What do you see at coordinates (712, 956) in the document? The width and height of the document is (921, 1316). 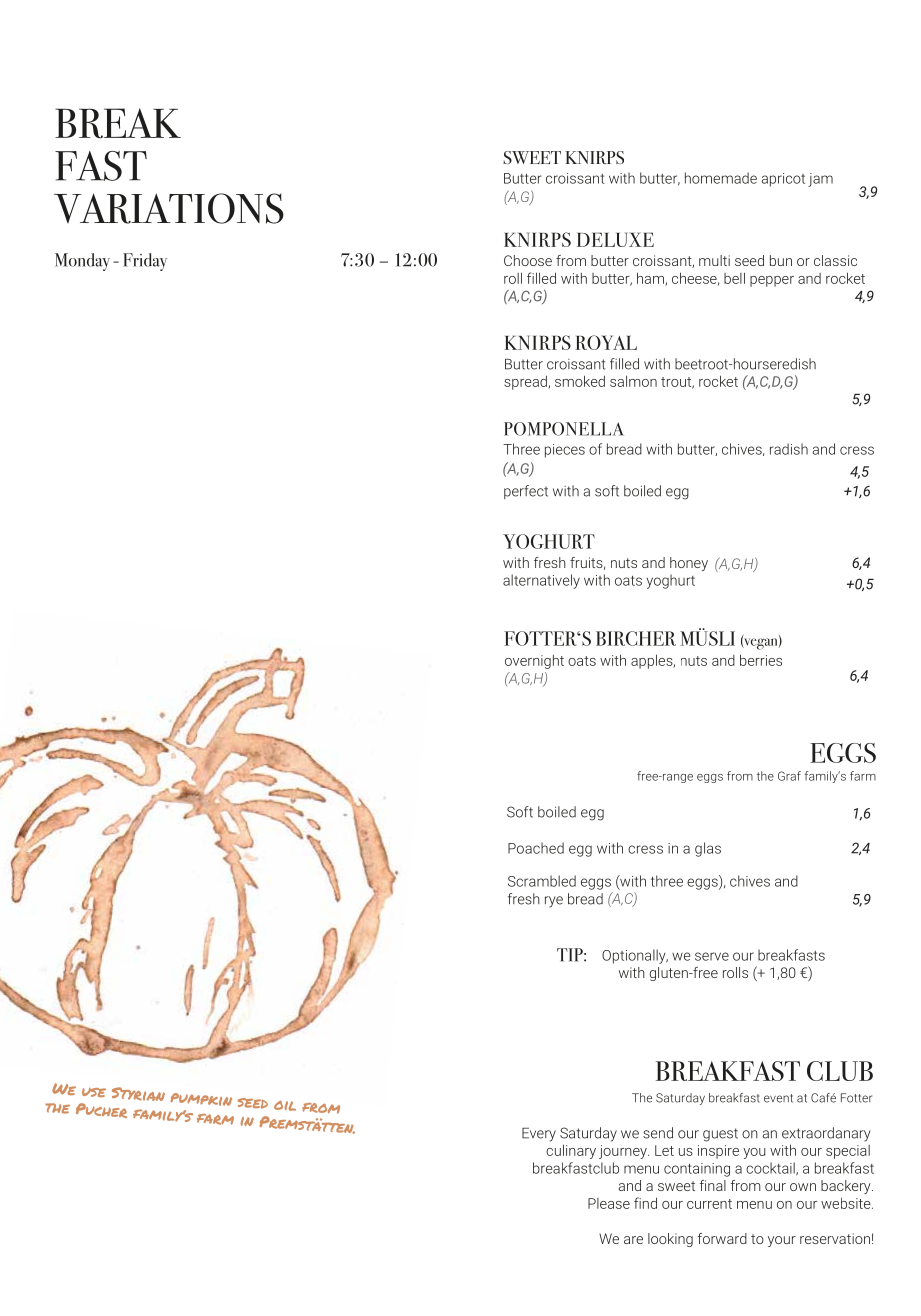 I see `serve` at bounding box center [712, 956].
